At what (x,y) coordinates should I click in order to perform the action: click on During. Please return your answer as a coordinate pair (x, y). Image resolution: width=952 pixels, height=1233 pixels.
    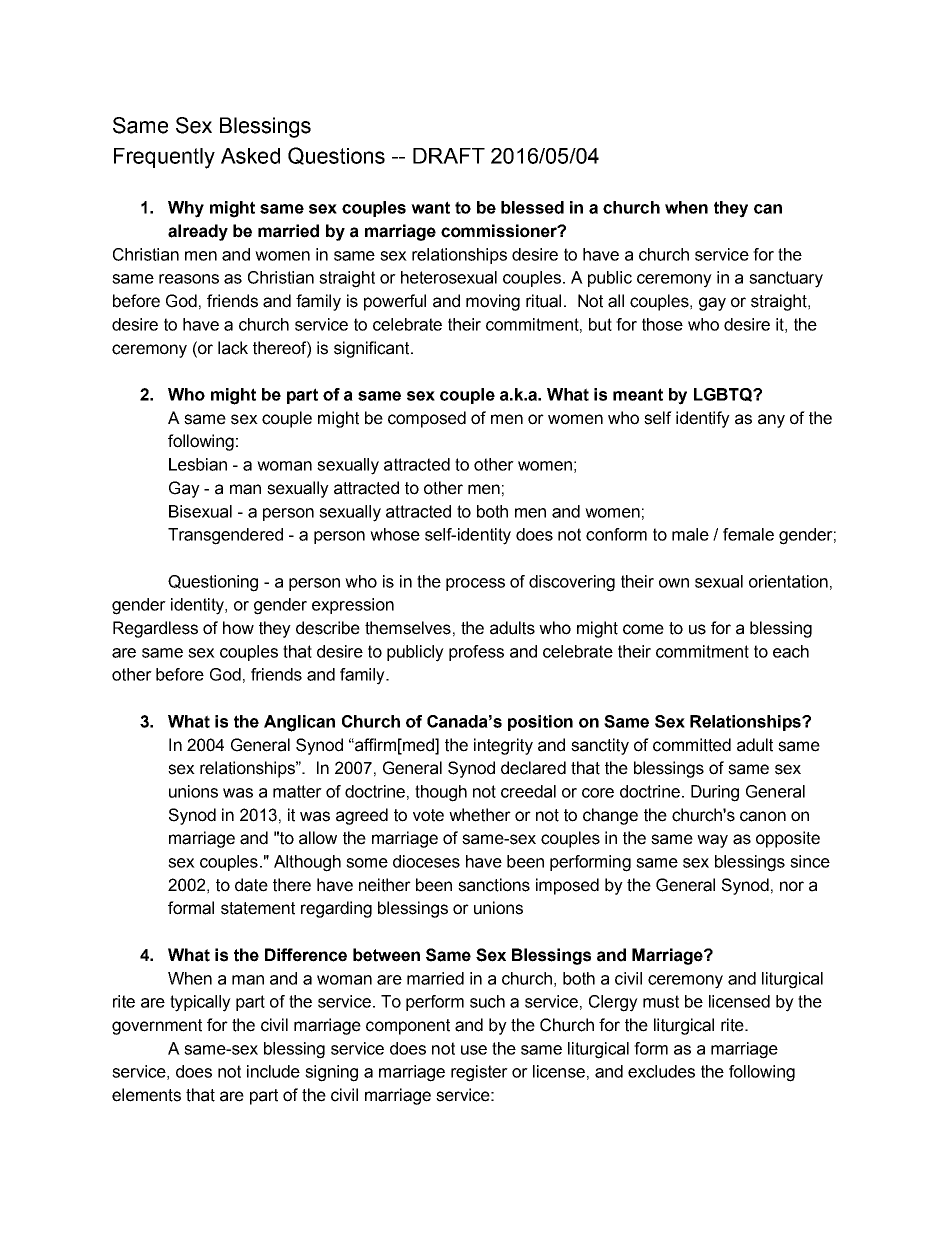
    Looking at the image, I should click on (715, 793).
